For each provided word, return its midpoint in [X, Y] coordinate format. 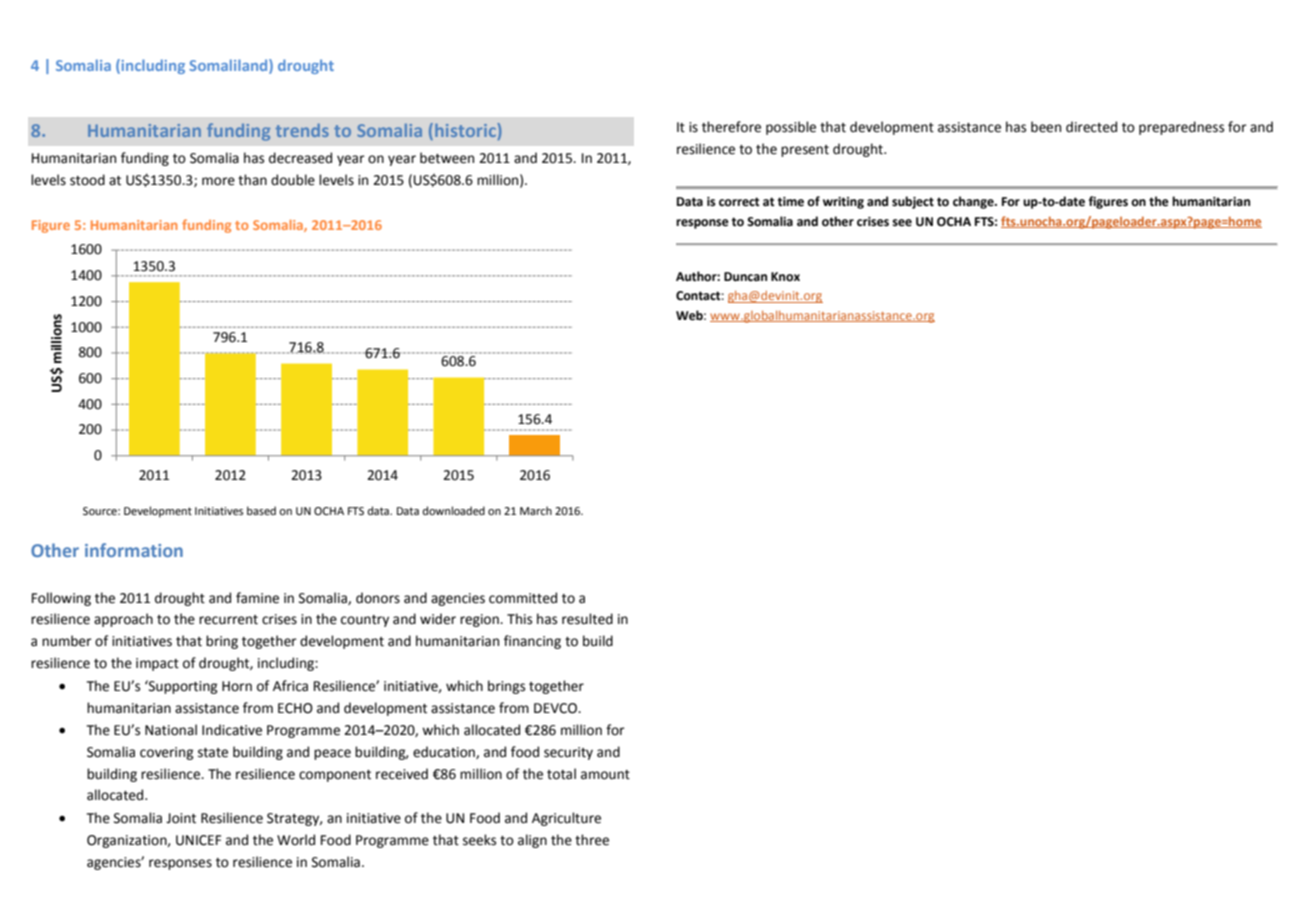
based [261, 510]
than [252, 180]
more [218, 181]
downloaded [454, 510]
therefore [731, 127]
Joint [181, 818]
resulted [587, 619]
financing [532, 642]
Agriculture [566, 819]
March [536, 510]
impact [157, 664]
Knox [785, 277]
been [1046, 127]
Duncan [745, 277]
